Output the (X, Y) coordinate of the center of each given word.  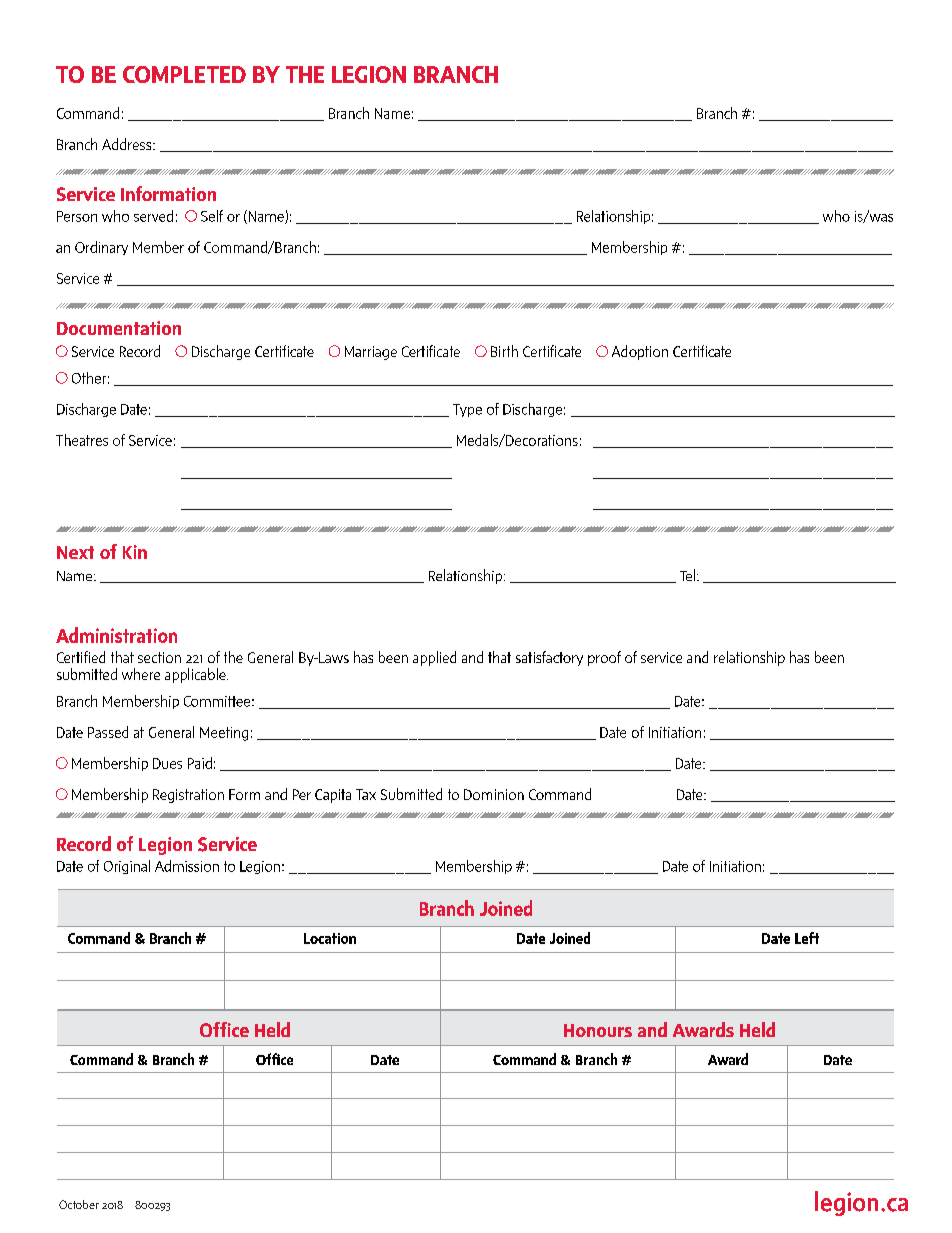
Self (212, 216)
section (159, 657)
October (79, 1204)
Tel (687, 575)
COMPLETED (184, 74)
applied (434, 658)
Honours (598, 1030)
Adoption (640, 352)
